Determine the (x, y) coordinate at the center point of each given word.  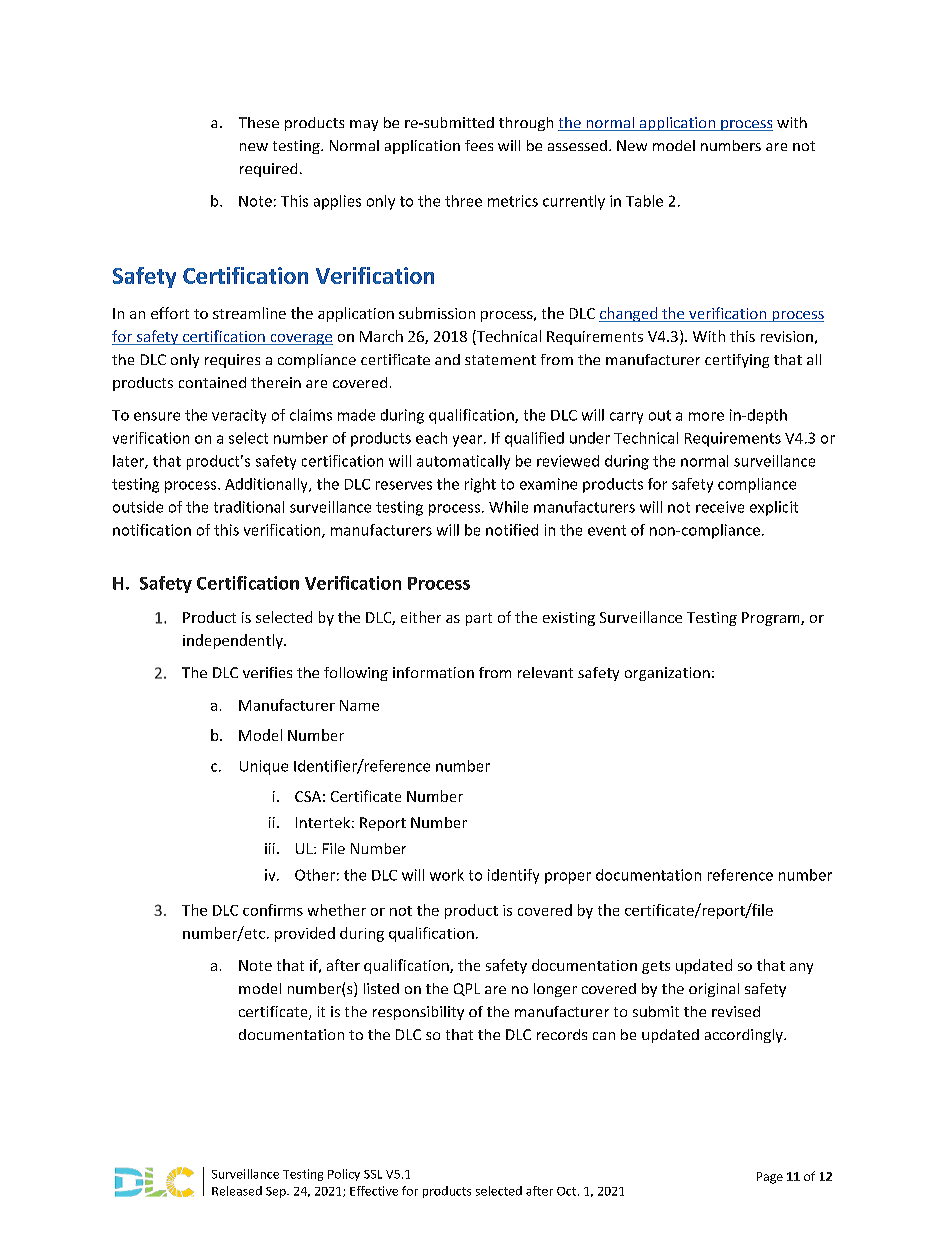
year (469, 441)
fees (479, 145)
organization (667, 674)
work (447, 875)
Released (237, 1191)
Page (770, 1178)
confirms (273, 910)
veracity (239, 416)
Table (644, 201)
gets (656, 967)
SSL (373, 1174)
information (433, 672)
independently (234, 641)
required (268, 170)
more (706, 416)
